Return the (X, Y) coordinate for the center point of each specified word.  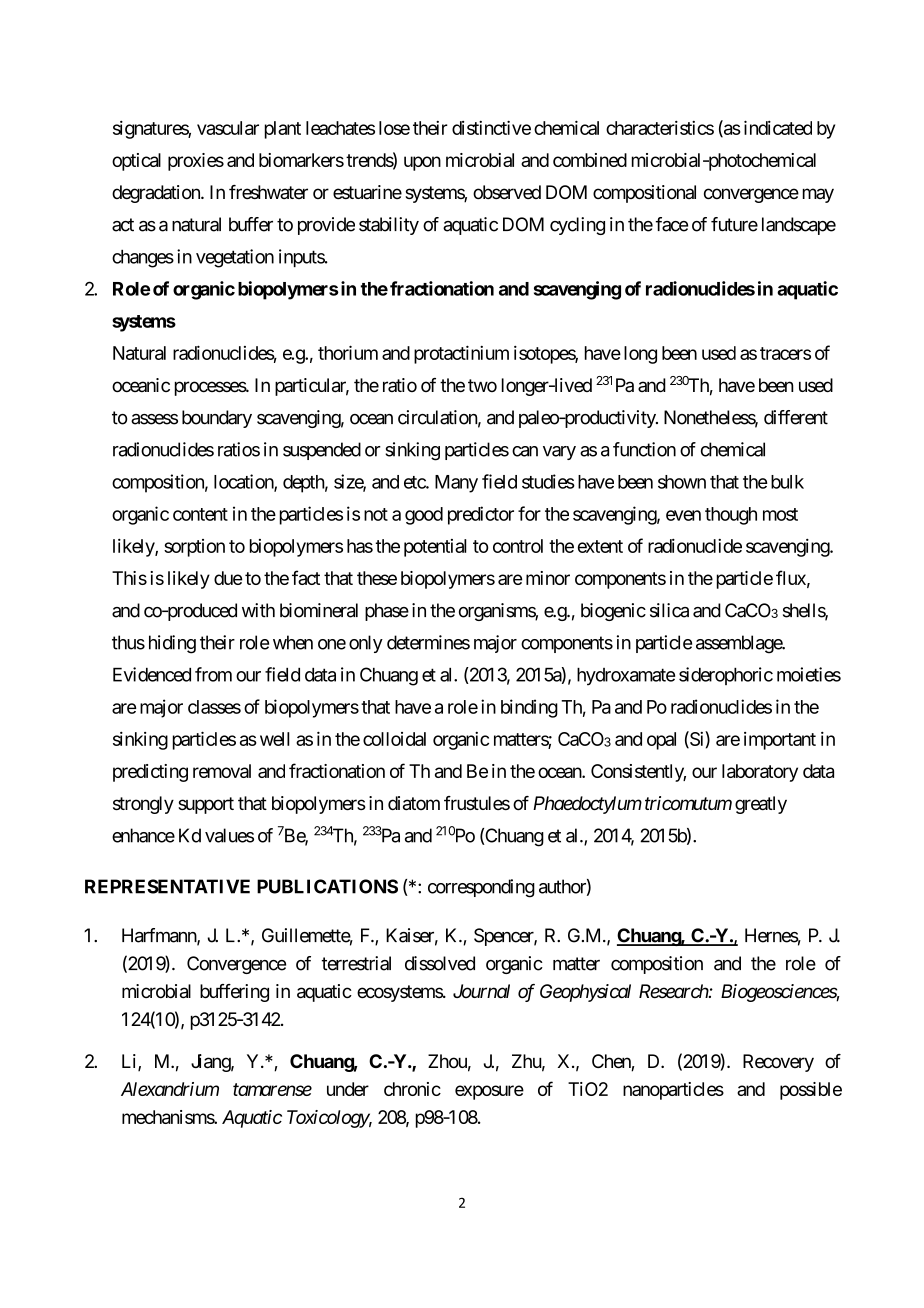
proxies (196, 162)
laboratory (760, 773)
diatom (414, 803)
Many (456, 484)
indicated (778, 127)
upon (422, 163)
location (244, 482)
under (348, 1089)
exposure (489, 1092)
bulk (787, 482)
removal (222, 771)
